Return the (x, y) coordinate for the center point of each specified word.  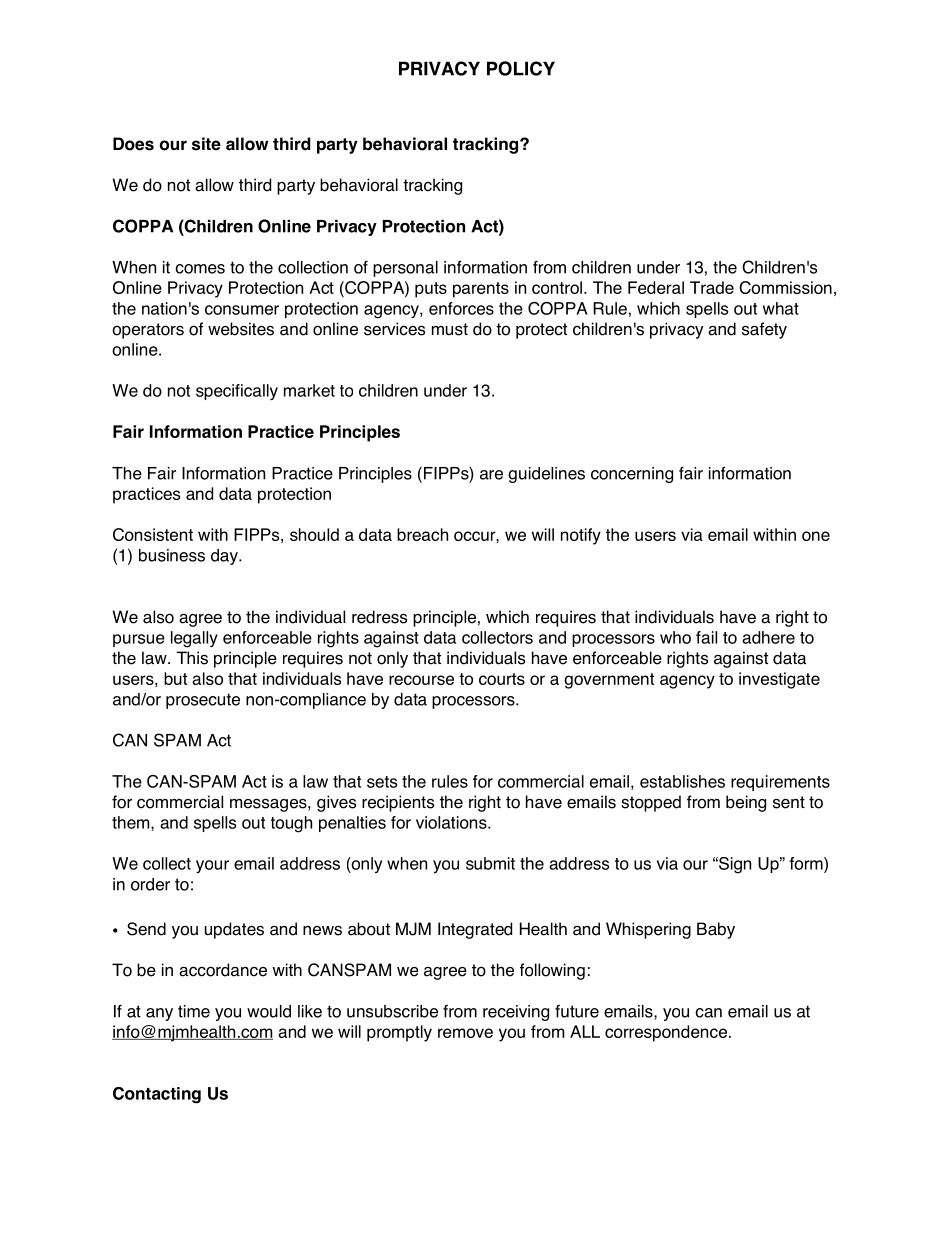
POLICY (521, 68)
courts (502, 679)
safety (764, 330)
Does (133, 144)
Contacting (157, 1095)
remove (465, 1033)
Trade (712, 287)
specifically (237, 392)
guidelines (546, 475)
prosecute (203, 701)
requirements (780, 783)
